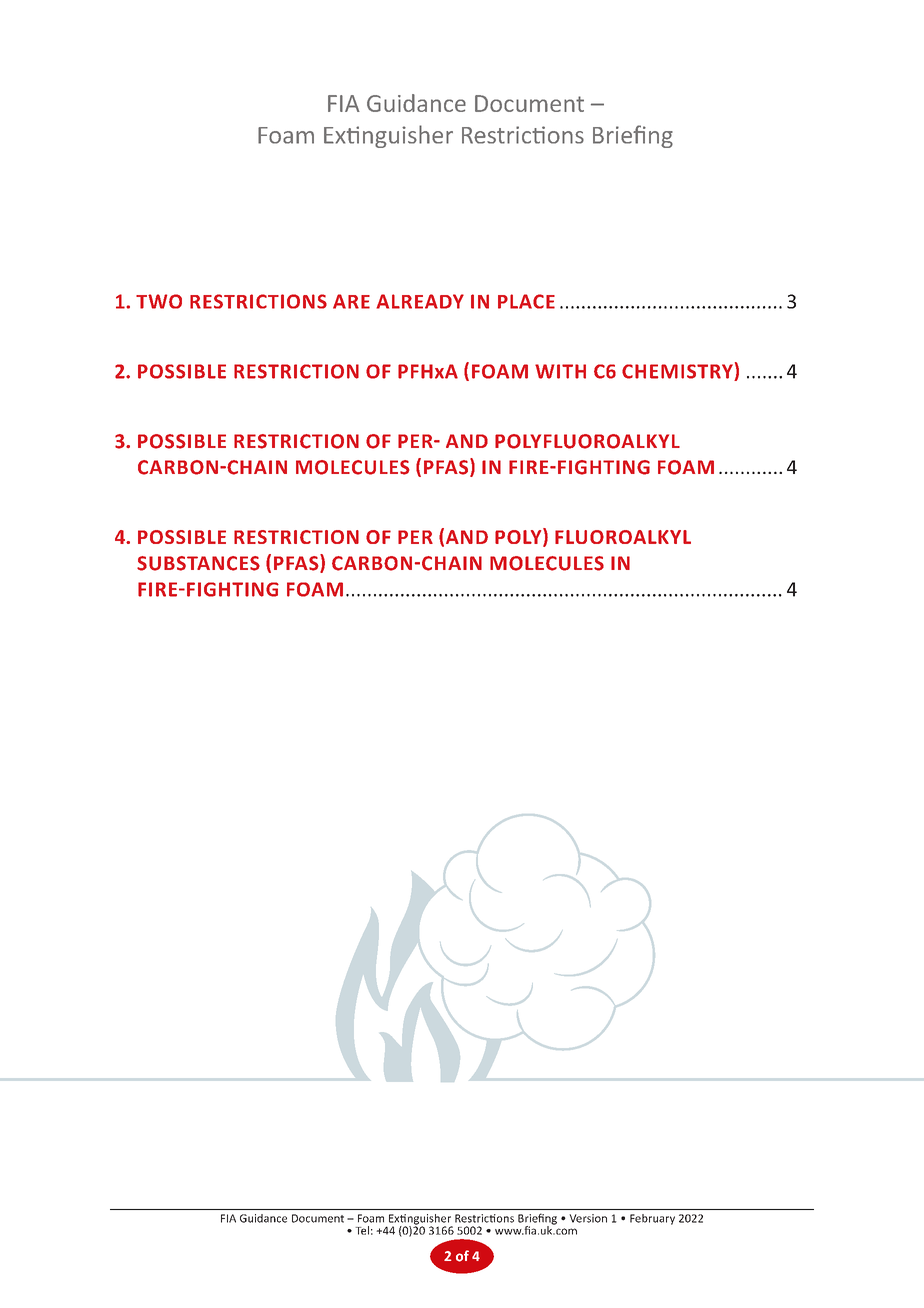  I want to click on WITH, so click(560, 371).
